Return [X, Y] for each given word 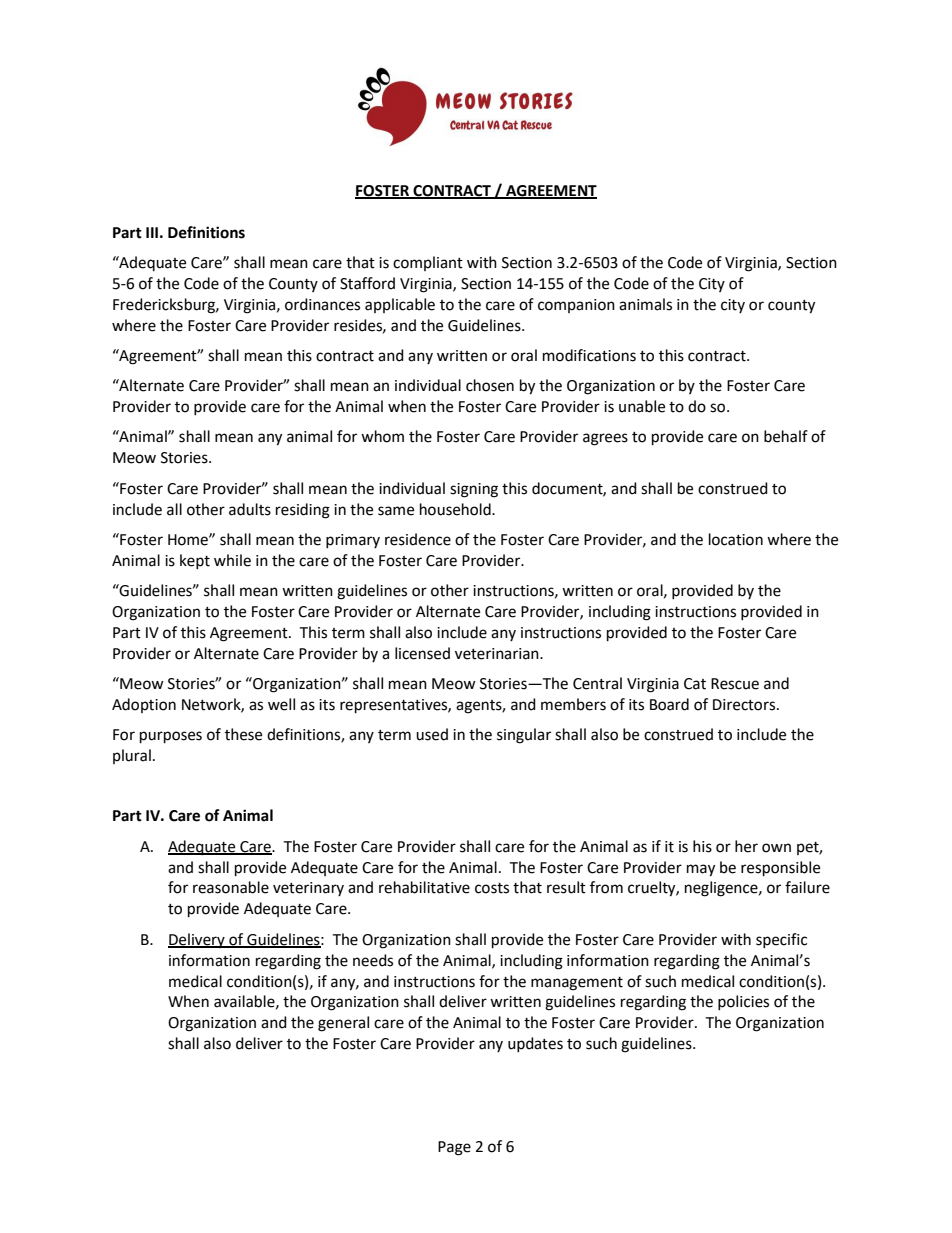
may [701, 870]
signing [474, 490]
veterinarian [498, 654]
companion [576, 306]
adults [250, 509]
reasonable [231, 887]
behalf [786, 436]
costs [492, 888]
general [343, 1024]
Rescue [735, 684]
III [152, 232]
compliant [428, 263]
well [281, 704]
